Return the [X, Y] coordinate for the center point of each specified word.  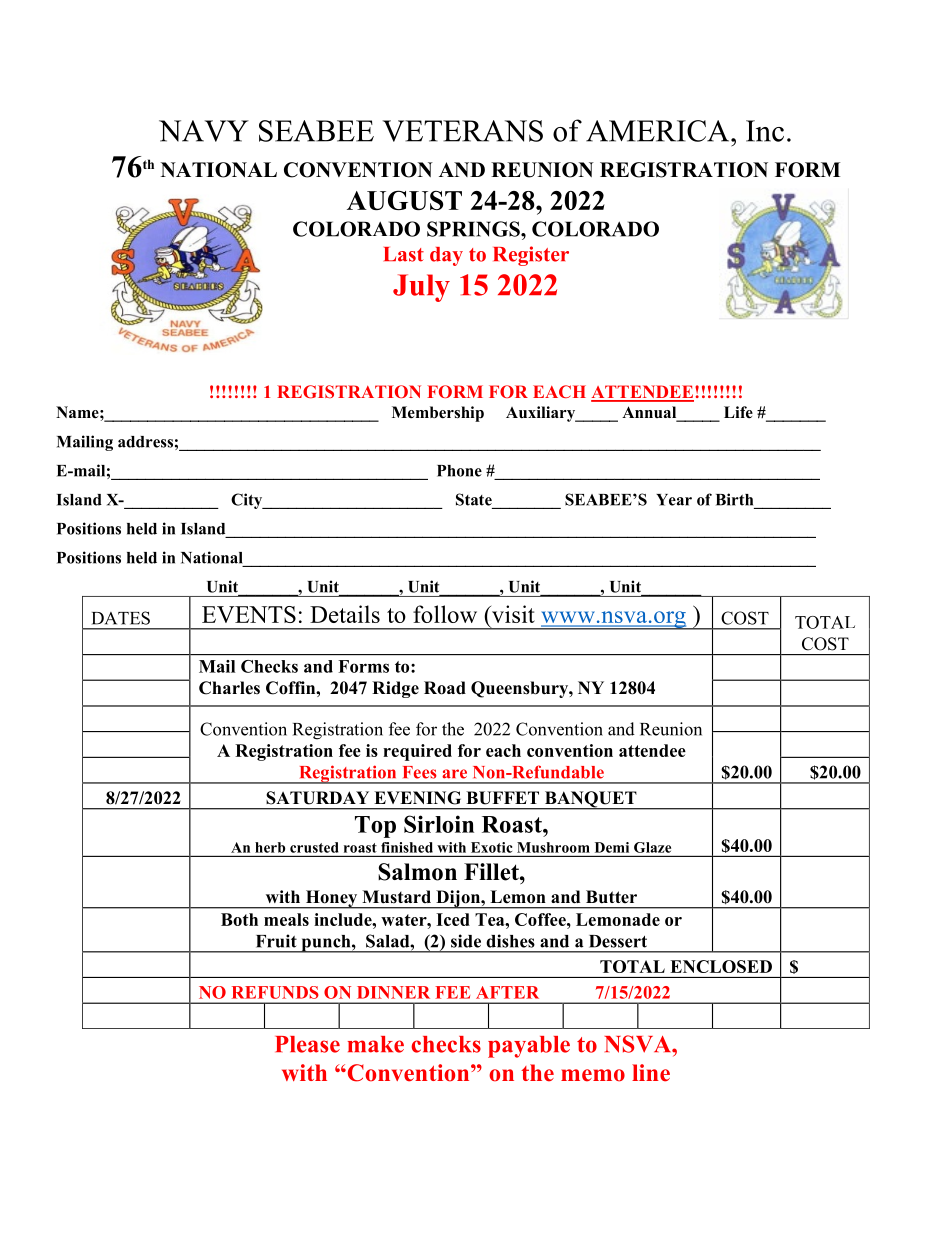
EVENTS [249, 614]
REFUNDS [275, 992]
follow [445, 614]
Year [674, 500]
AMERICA [659, 131]
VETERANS [463, 131]
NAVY [204, 131]
